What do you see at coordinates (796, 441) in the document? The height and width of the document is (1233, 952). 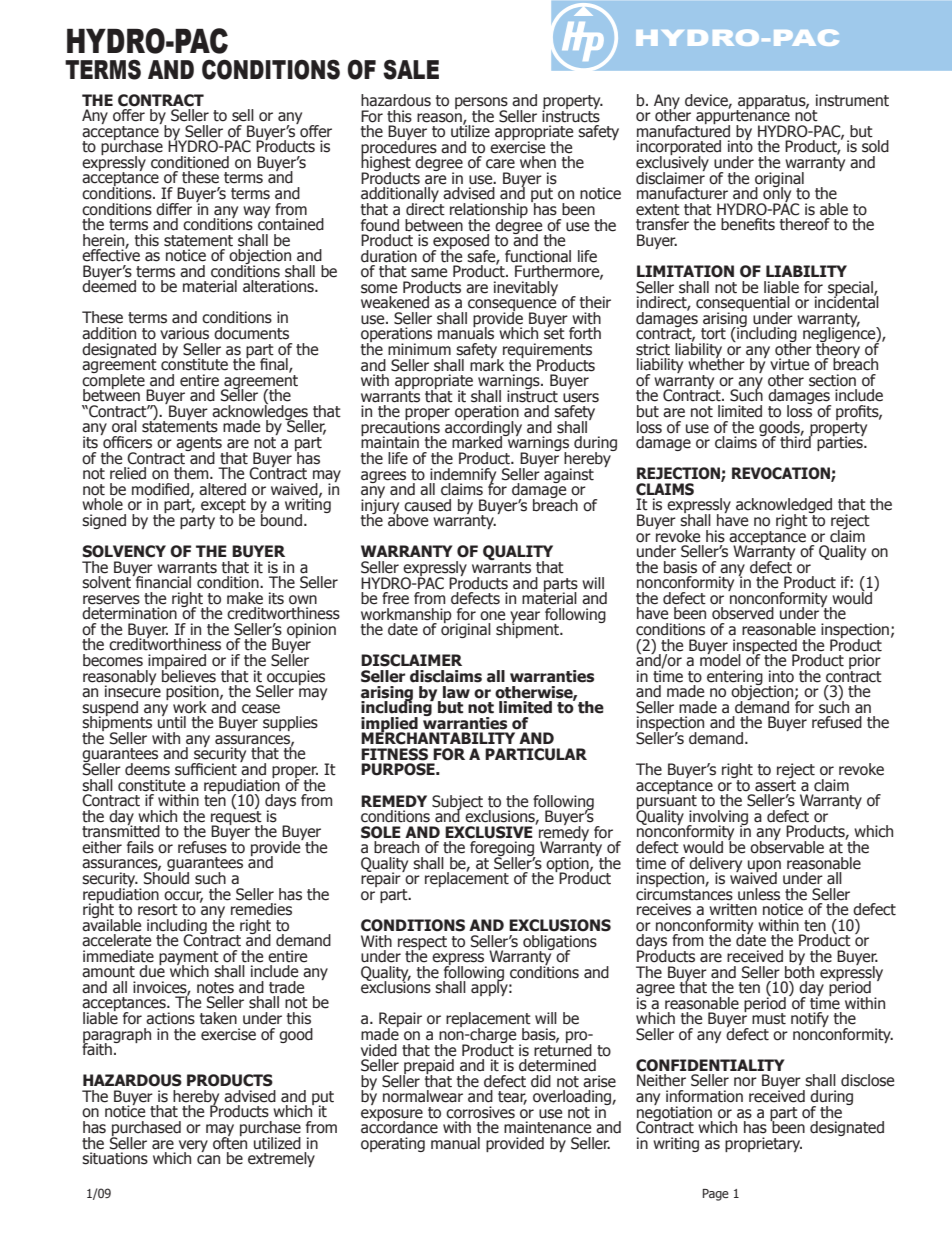 I see `third` at bounding box center [796, 441].
